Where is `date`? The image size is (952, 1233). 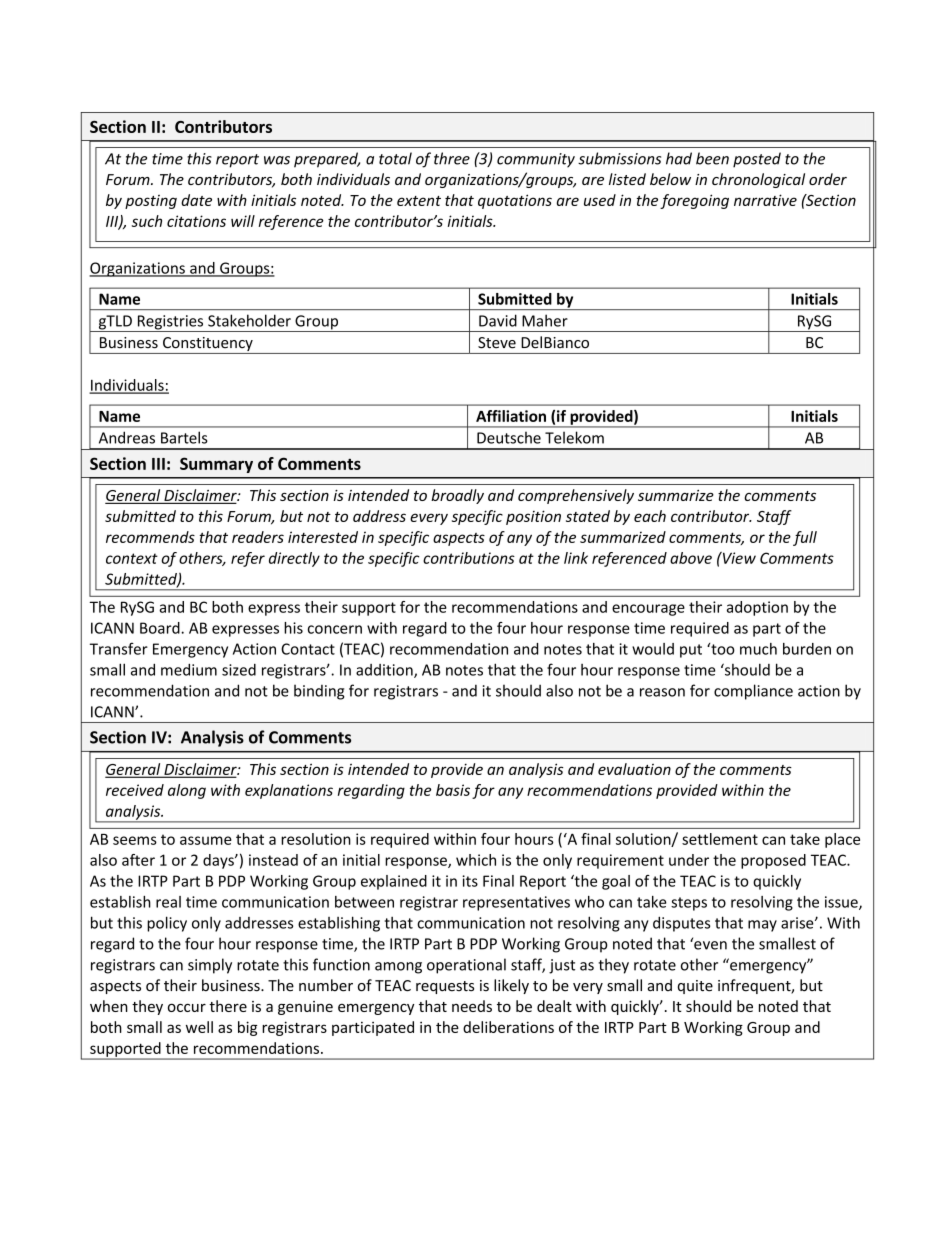
date is located at coordinates (196, 200).
